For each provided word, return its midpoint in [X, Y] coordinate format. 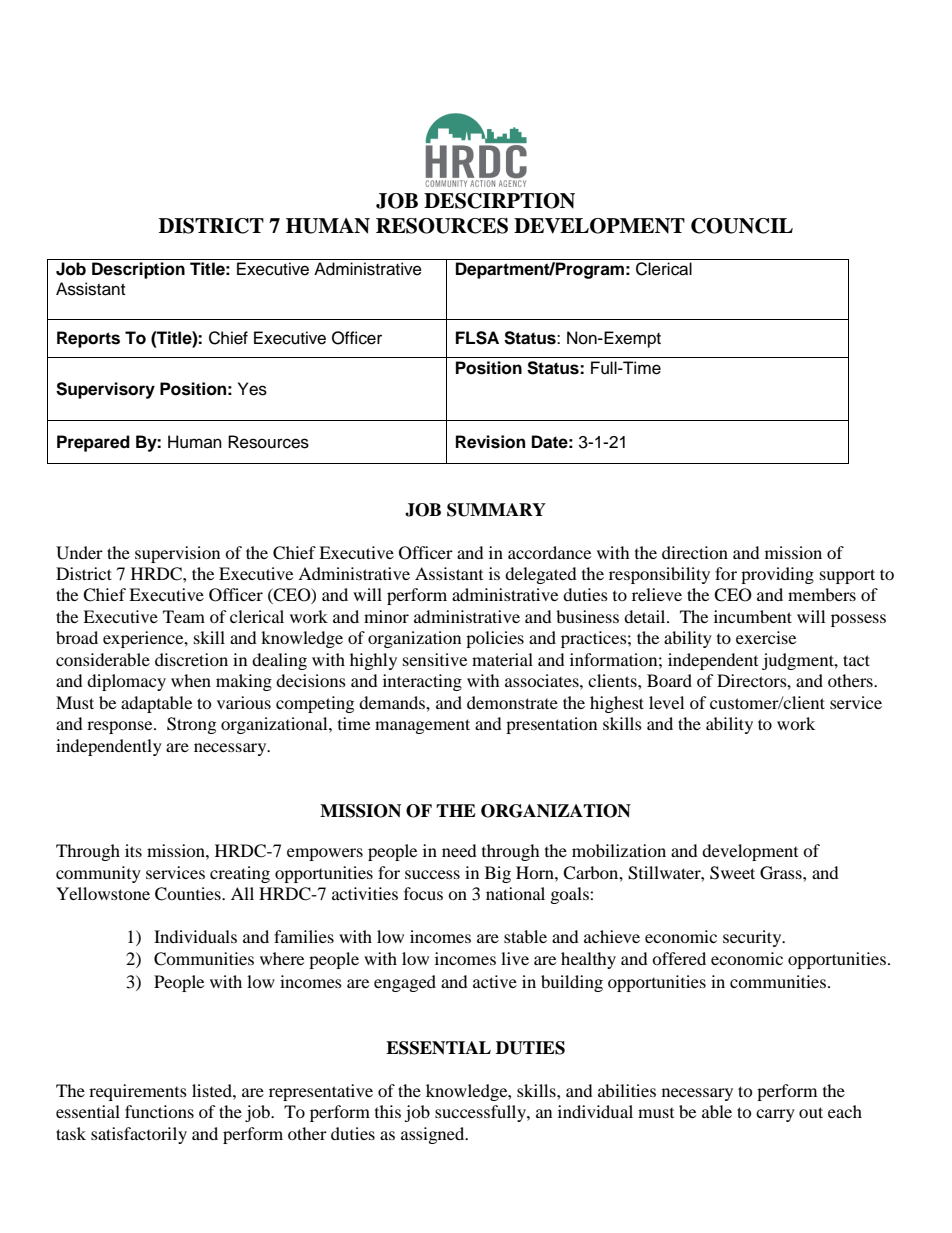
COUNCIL [742, 226]
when [191, 680]
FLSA [477, 338]
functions [159, 1111]
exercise [766, 637]
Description [138, 270]
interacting [422, 682]
